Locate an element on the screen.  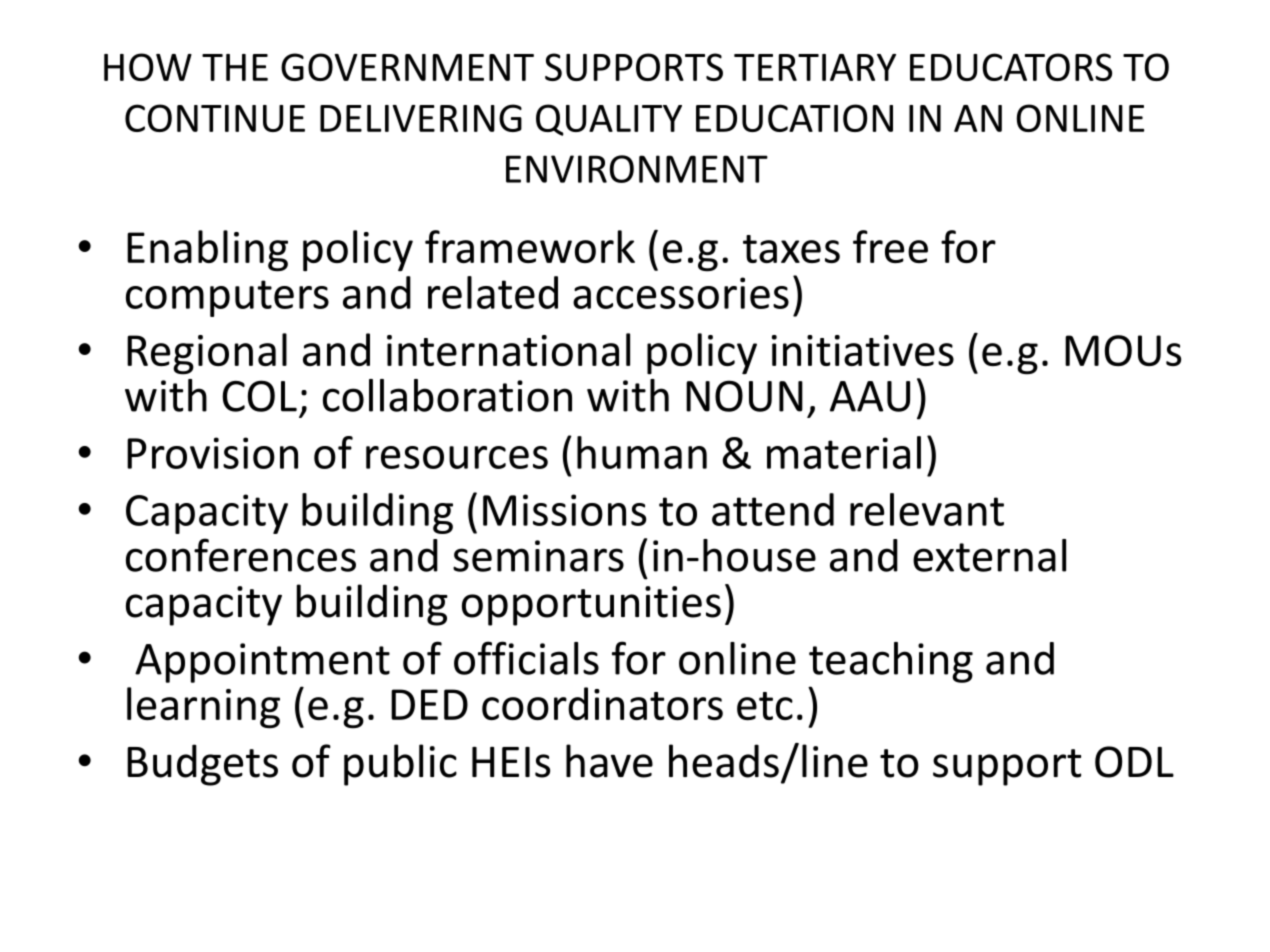
Provision is located at coordinates (212, 453).
